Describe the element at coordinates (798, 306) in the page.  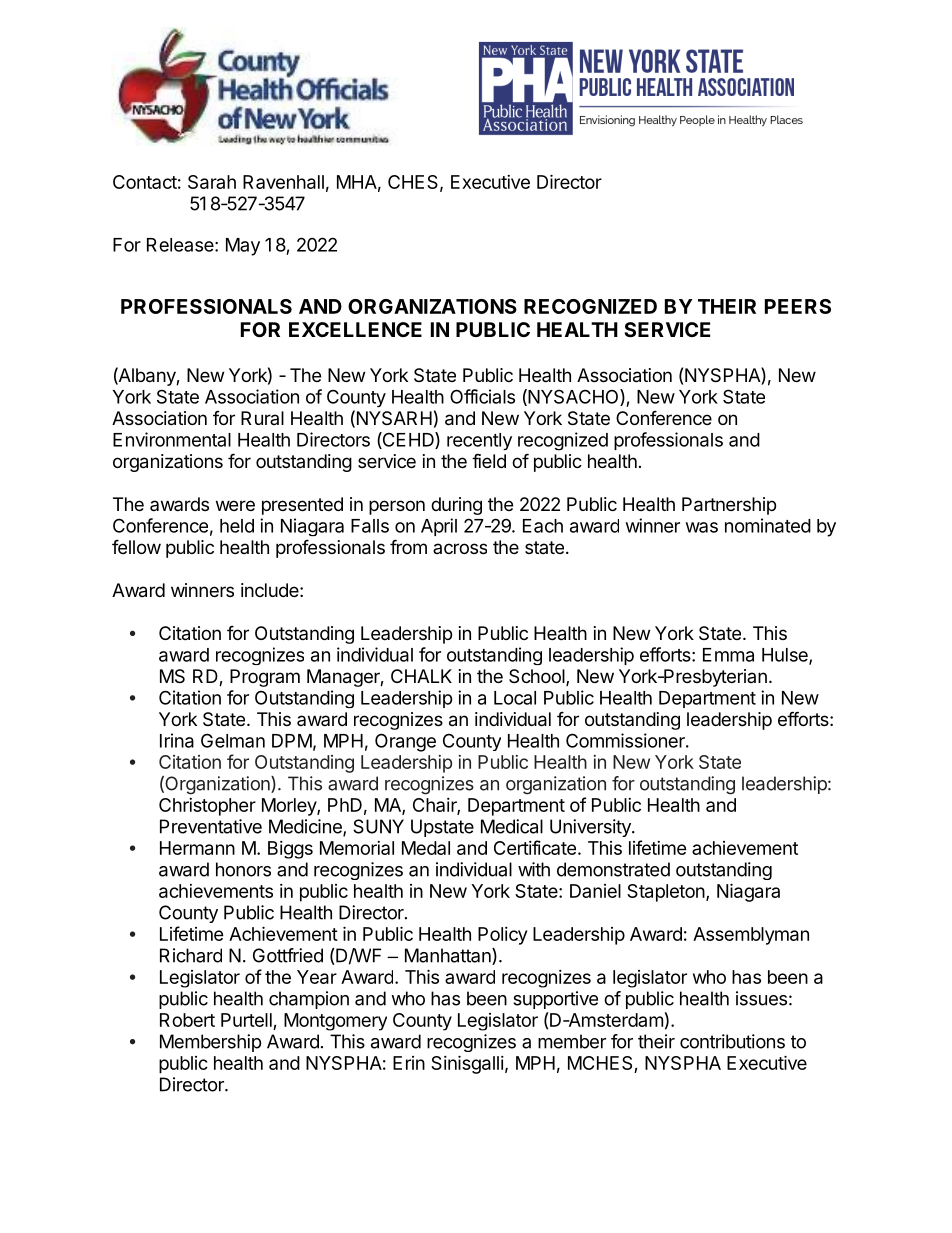
I see `PEERS` at that location.
